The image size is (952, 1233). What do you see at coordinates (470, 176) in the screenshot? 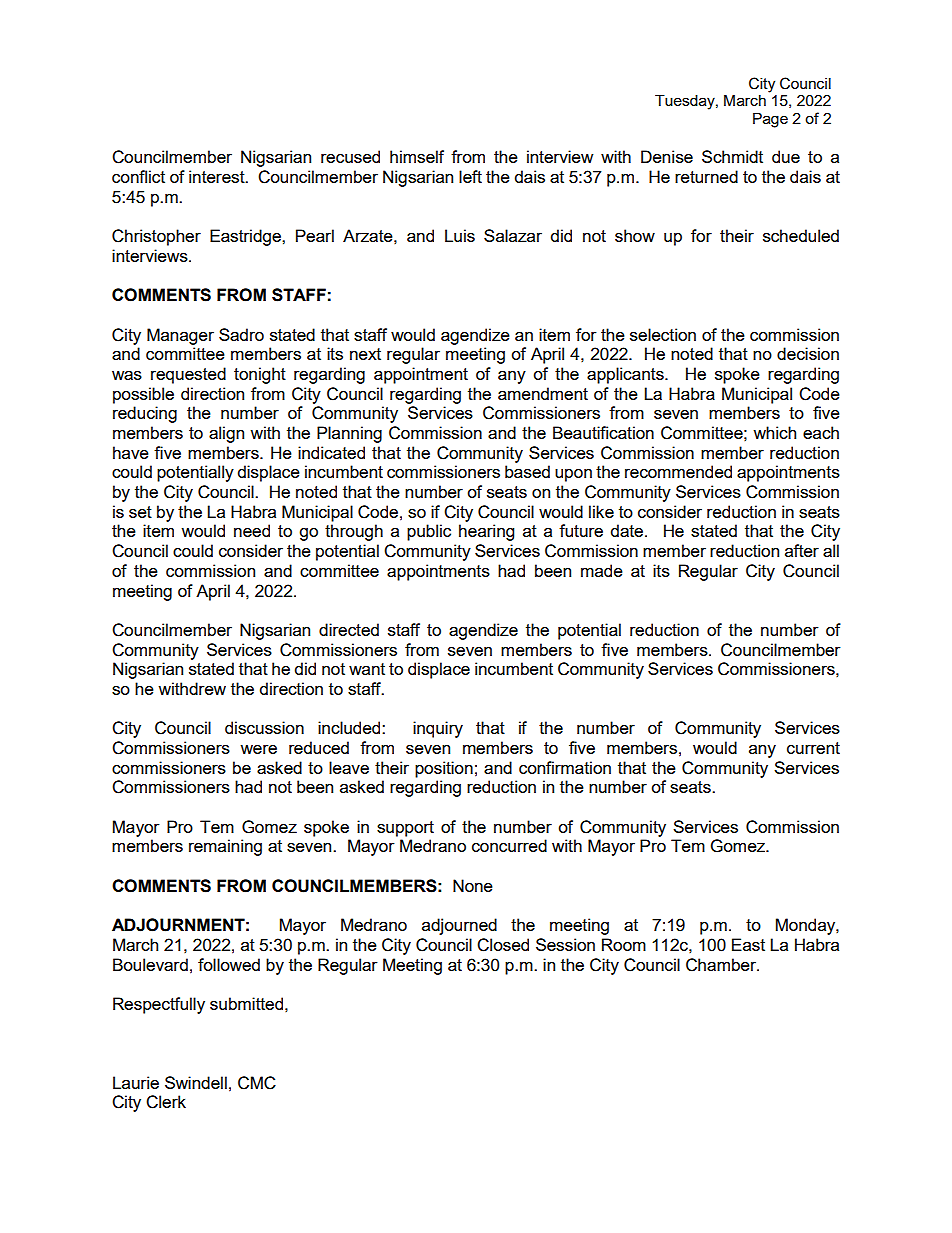
I see `left` at bounding box center [470, 176].
